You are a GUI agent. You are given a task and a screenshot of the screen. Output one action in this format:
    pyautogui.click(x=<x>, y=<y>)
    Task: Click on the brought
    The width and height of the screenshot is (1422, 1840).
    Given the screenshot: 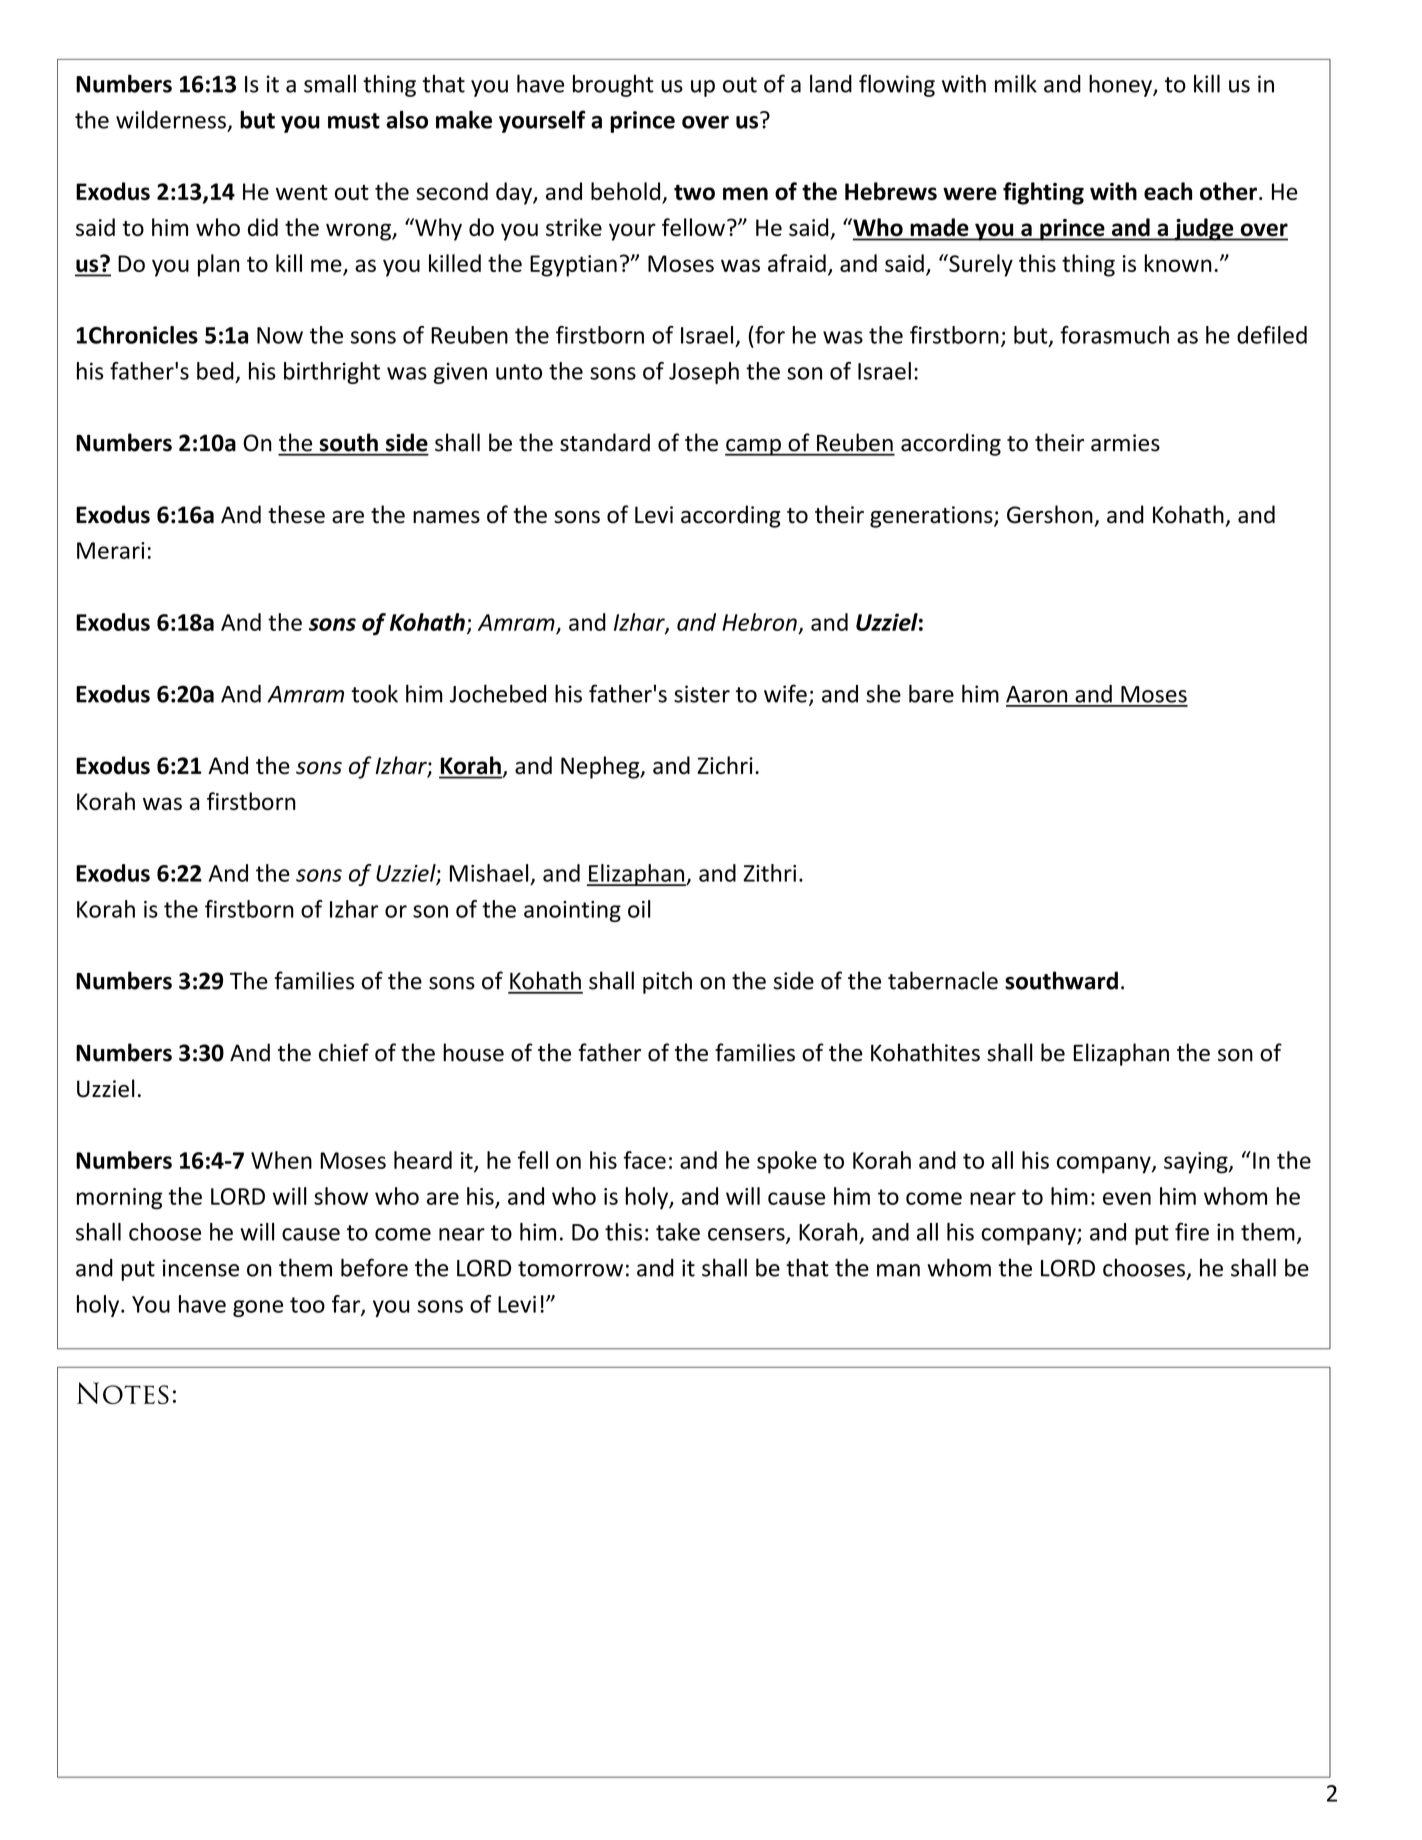 What is the action you would take?
    pyautogui.click(x=613, y=86)
